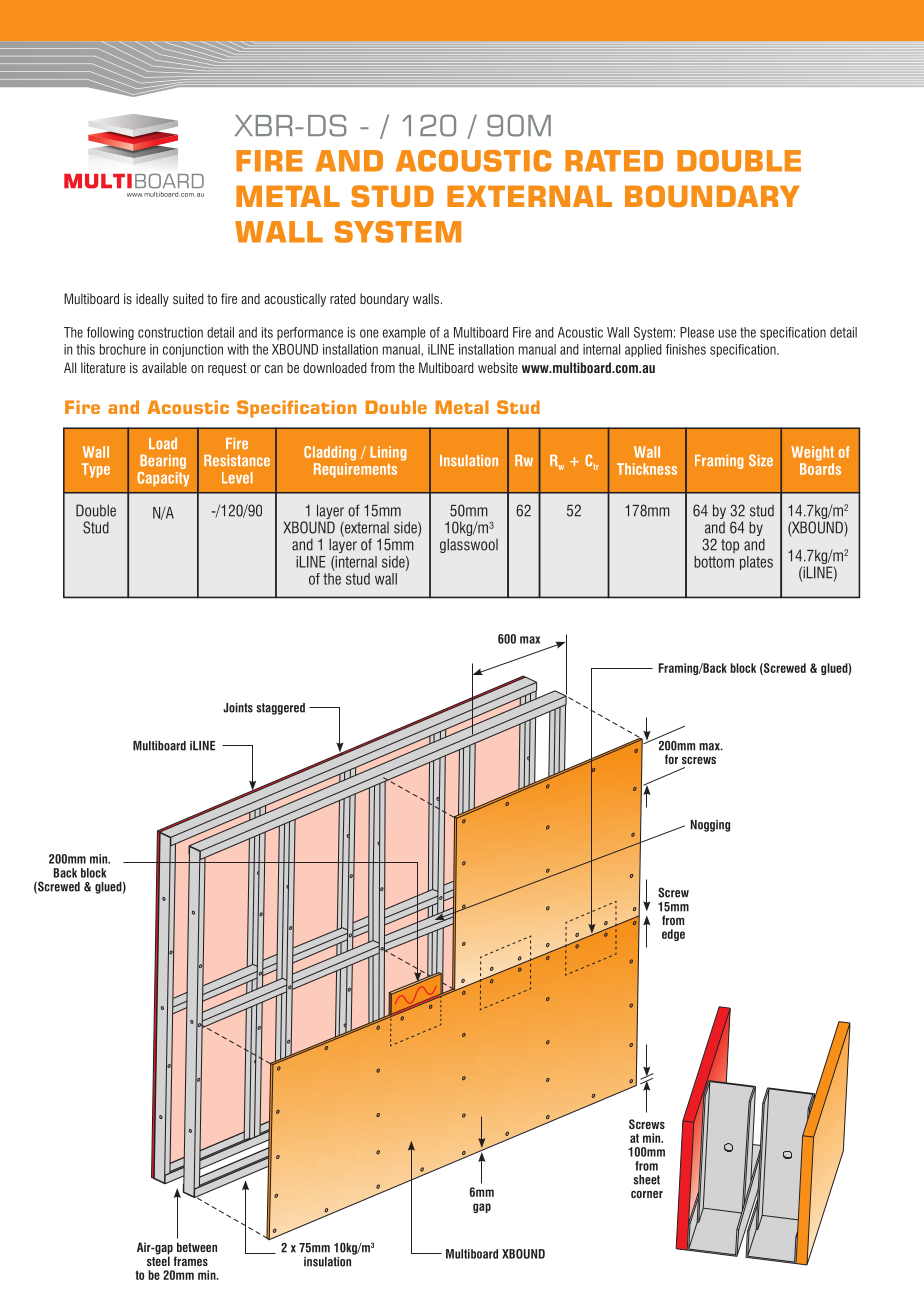 This page has height=1308, width=924. I want to click on staggered, so click(280, 709).
